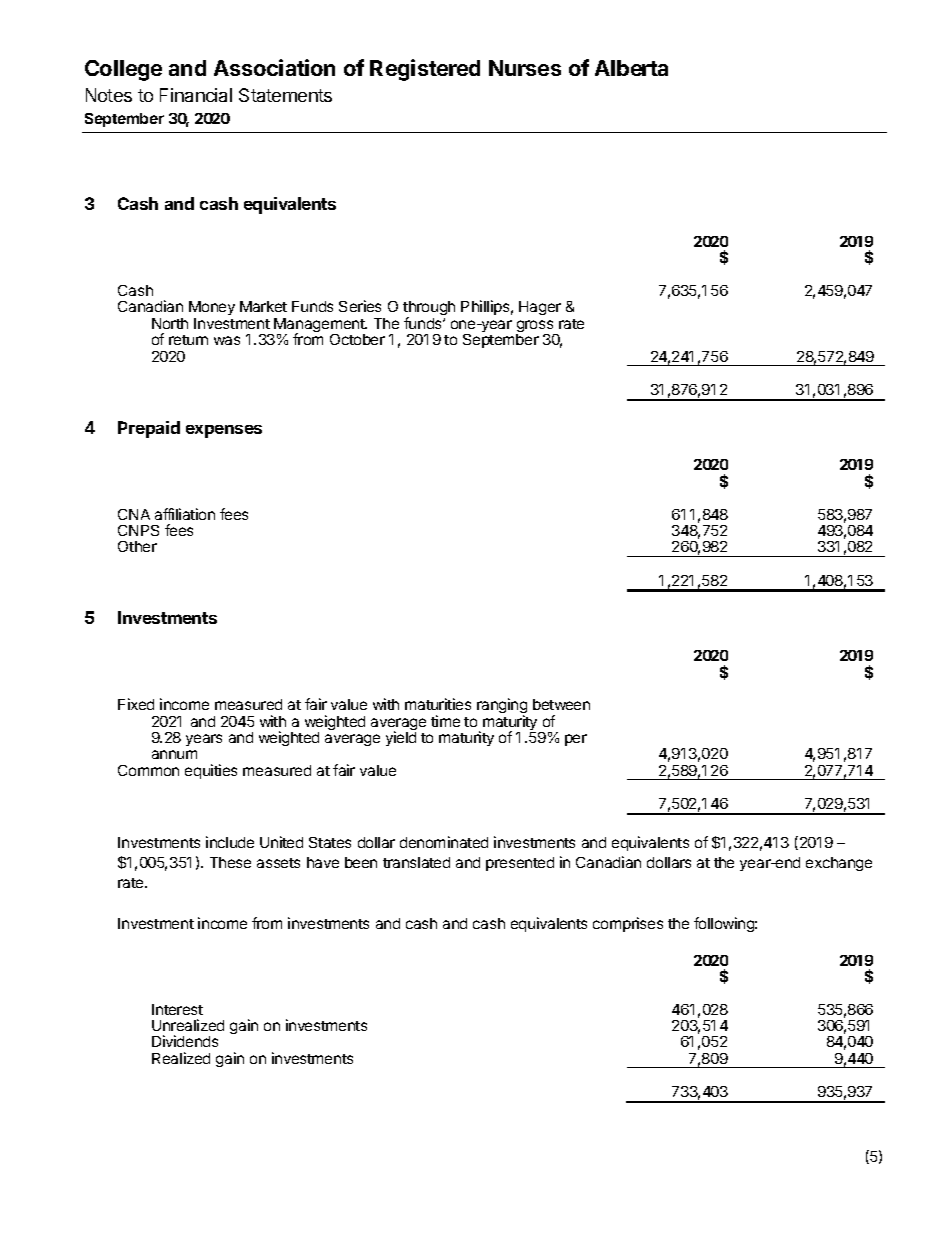  I want to click on Other, so click(137, 546).
